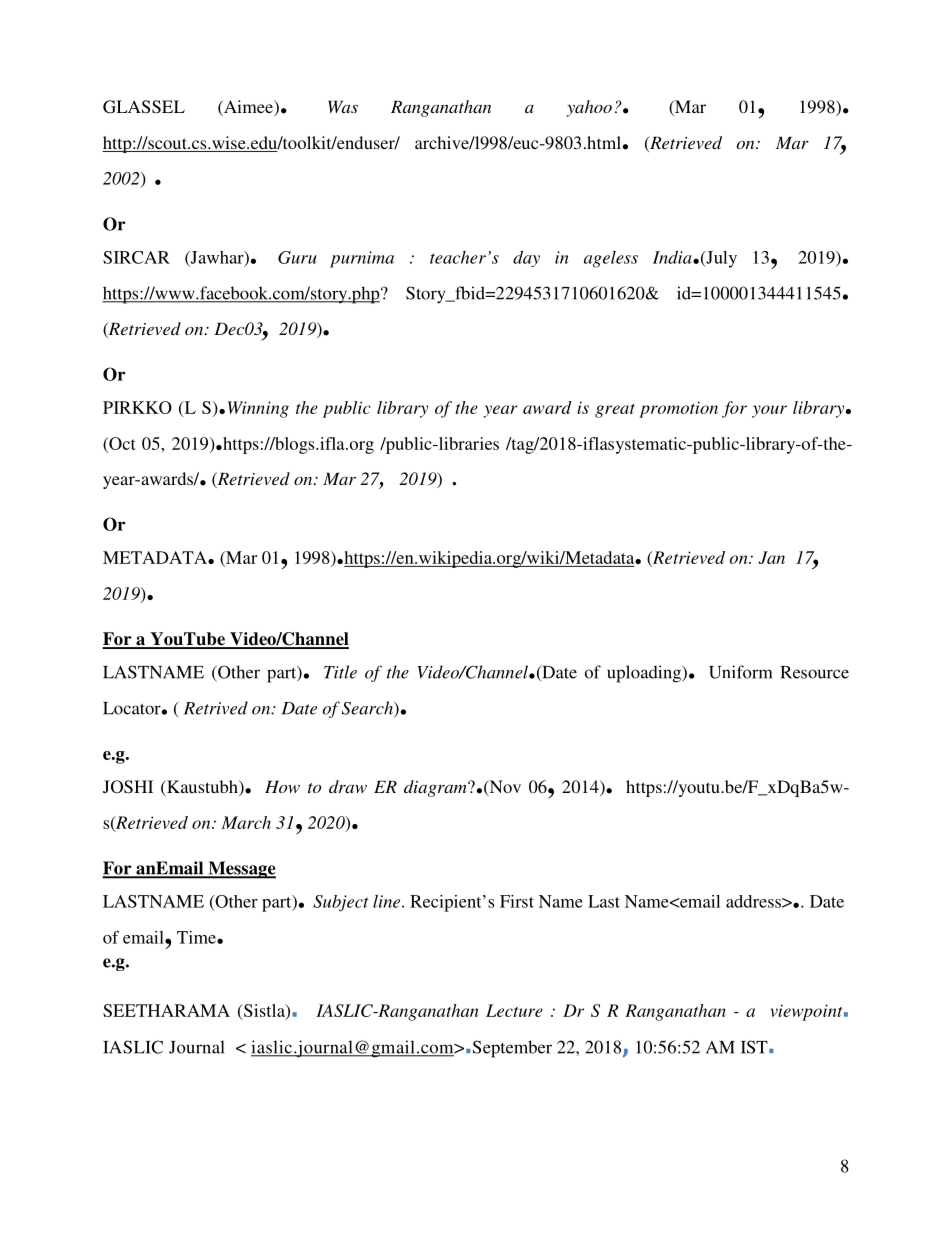 The width and height of the image is (952, 1233). Describe the element at coordinates (526, 259) in the image. I see `day` at that location.
